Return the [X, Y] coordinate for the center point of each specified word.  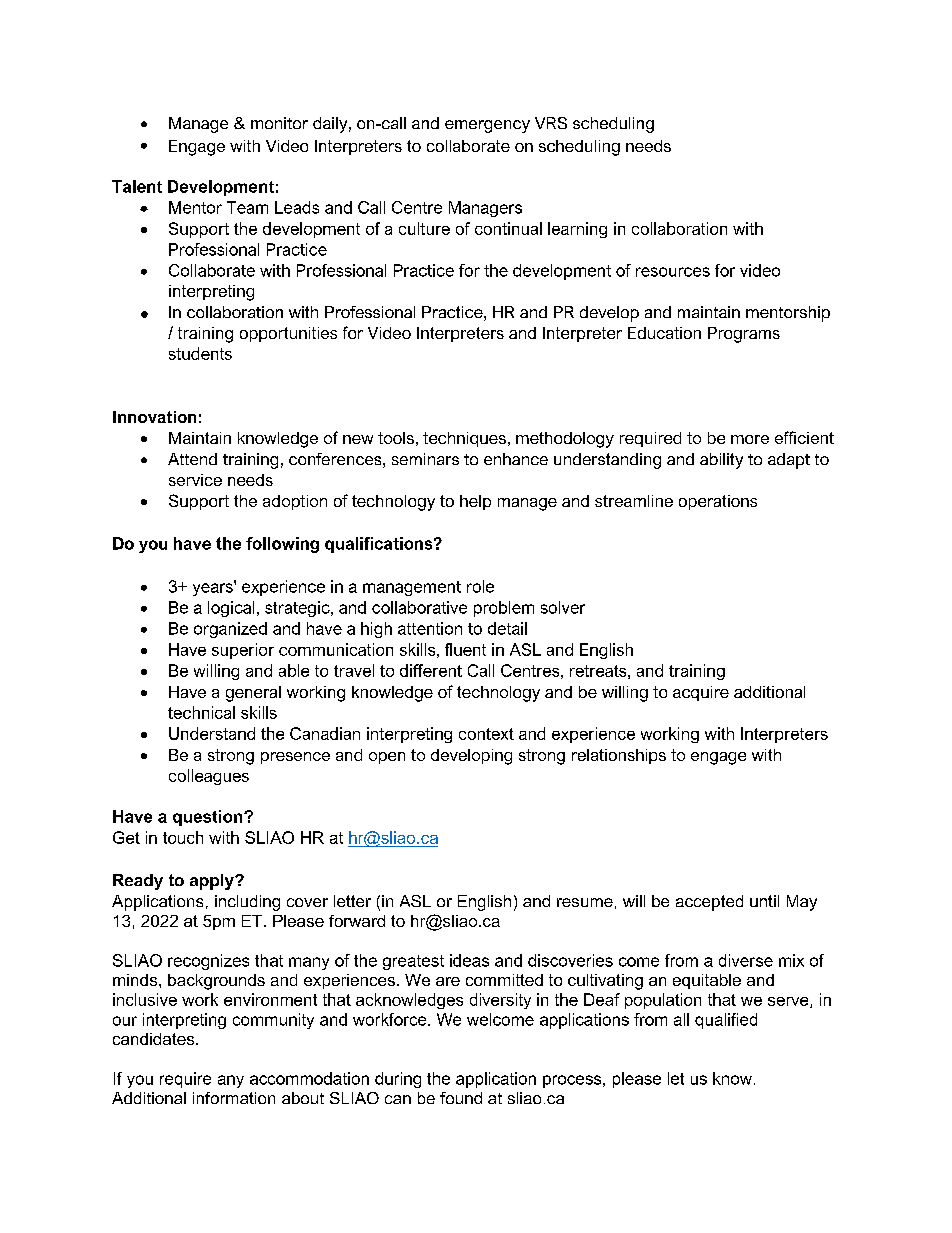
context [486, 734]
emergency [487, 126]
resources [673, 272]
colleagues [209, 777]
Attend [192, 459]
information [234, 1098]
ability [721, 461]
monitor [279, 123]
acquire [701, 693]
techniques [464, 439]
